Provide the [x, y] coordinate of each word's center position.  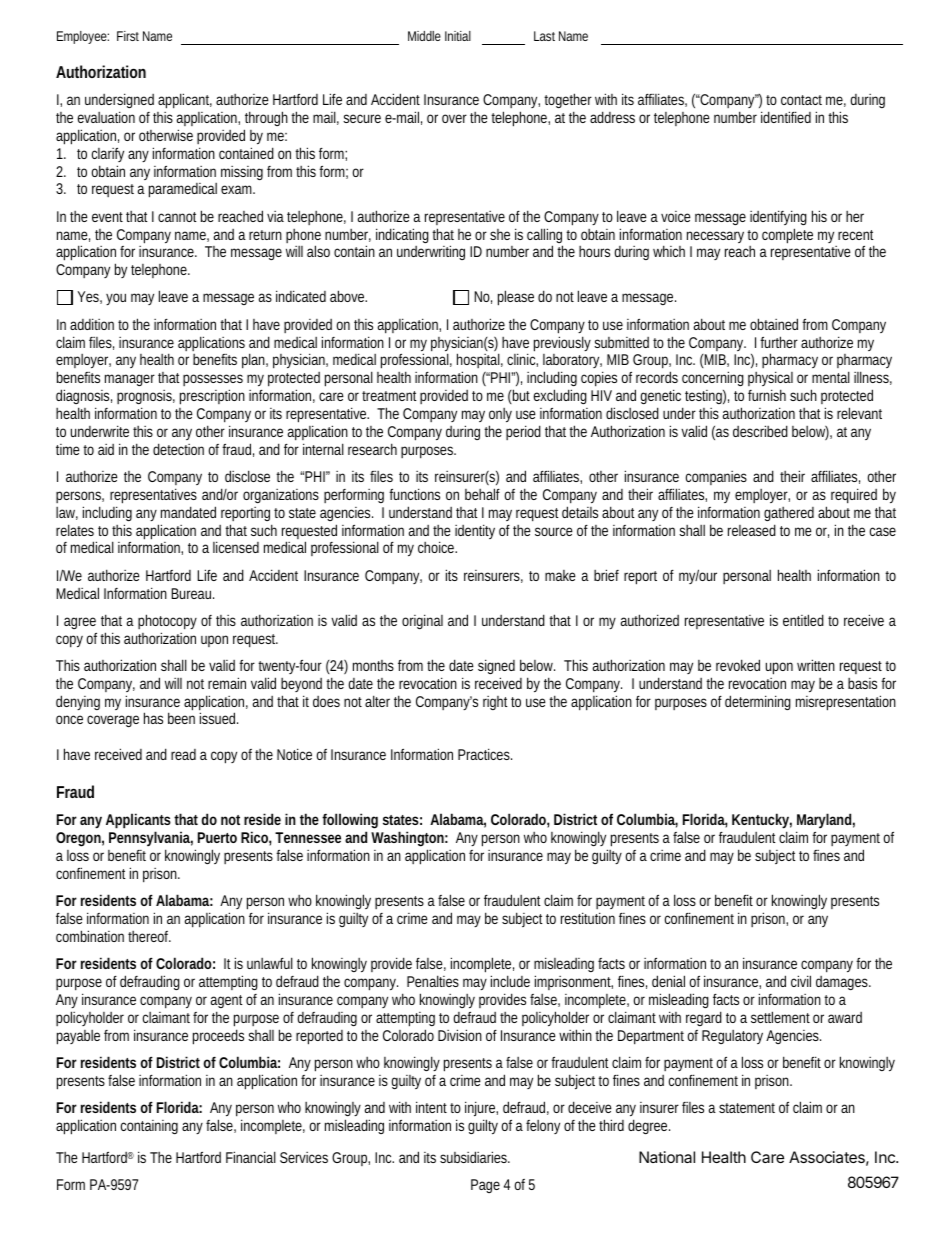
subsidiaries [475, 1157]
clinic [522, 360]
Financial [251, 1157]
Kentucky [762, 822]
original [422, 621]
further [779, 342]
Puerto [217, 837]
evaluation [106, 117]
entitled [803, 620]
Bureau [192, 593]
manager [132, 380]
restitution [588, 918]
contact [801, 100]
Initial [458, 36]
